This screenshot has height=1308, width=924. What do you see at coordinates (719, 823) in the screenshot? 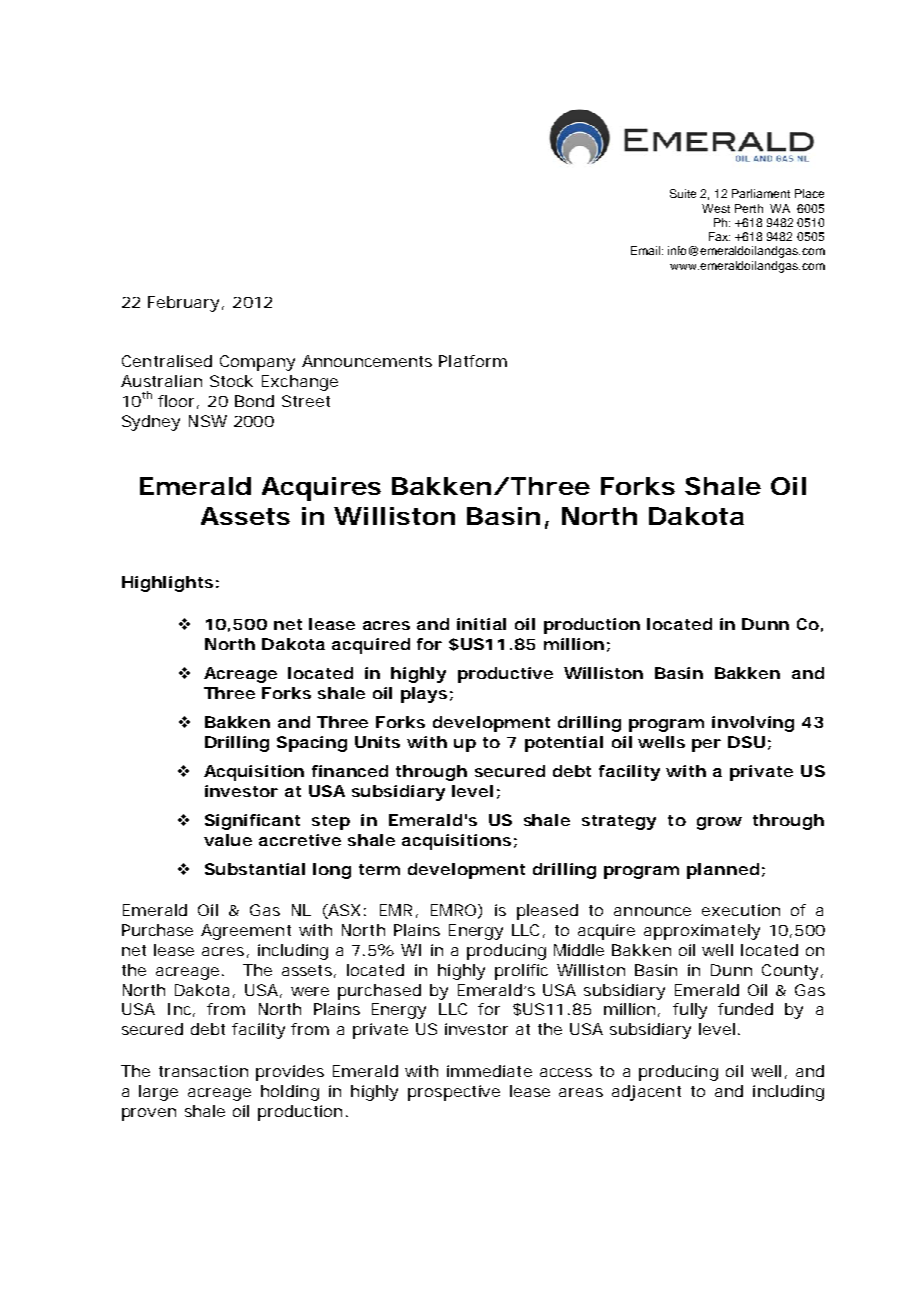
I see `grow` at bounding box center [719, 823].
